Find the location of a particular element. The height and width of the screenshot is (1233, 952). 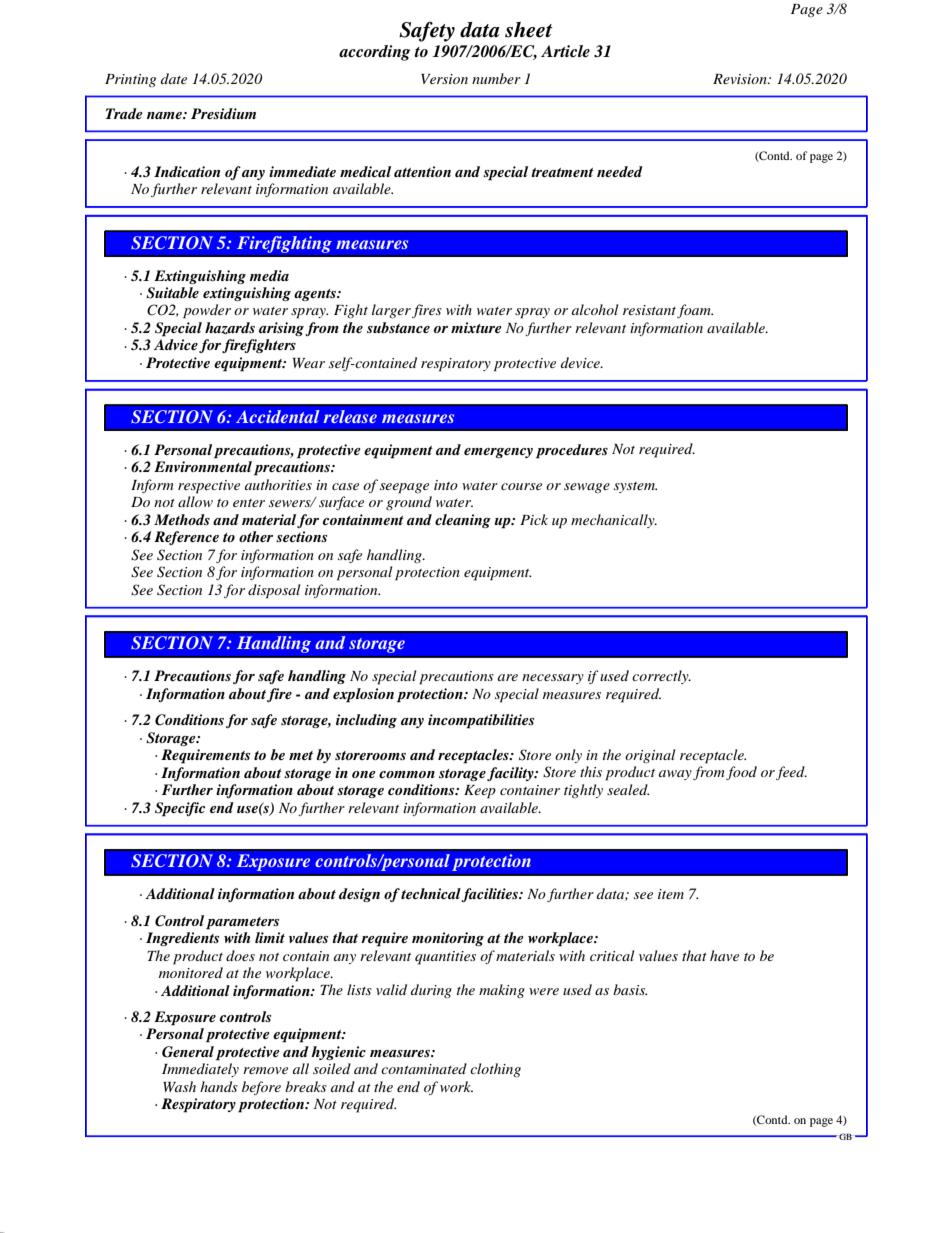

Version is located at coordinates (444, 79).
